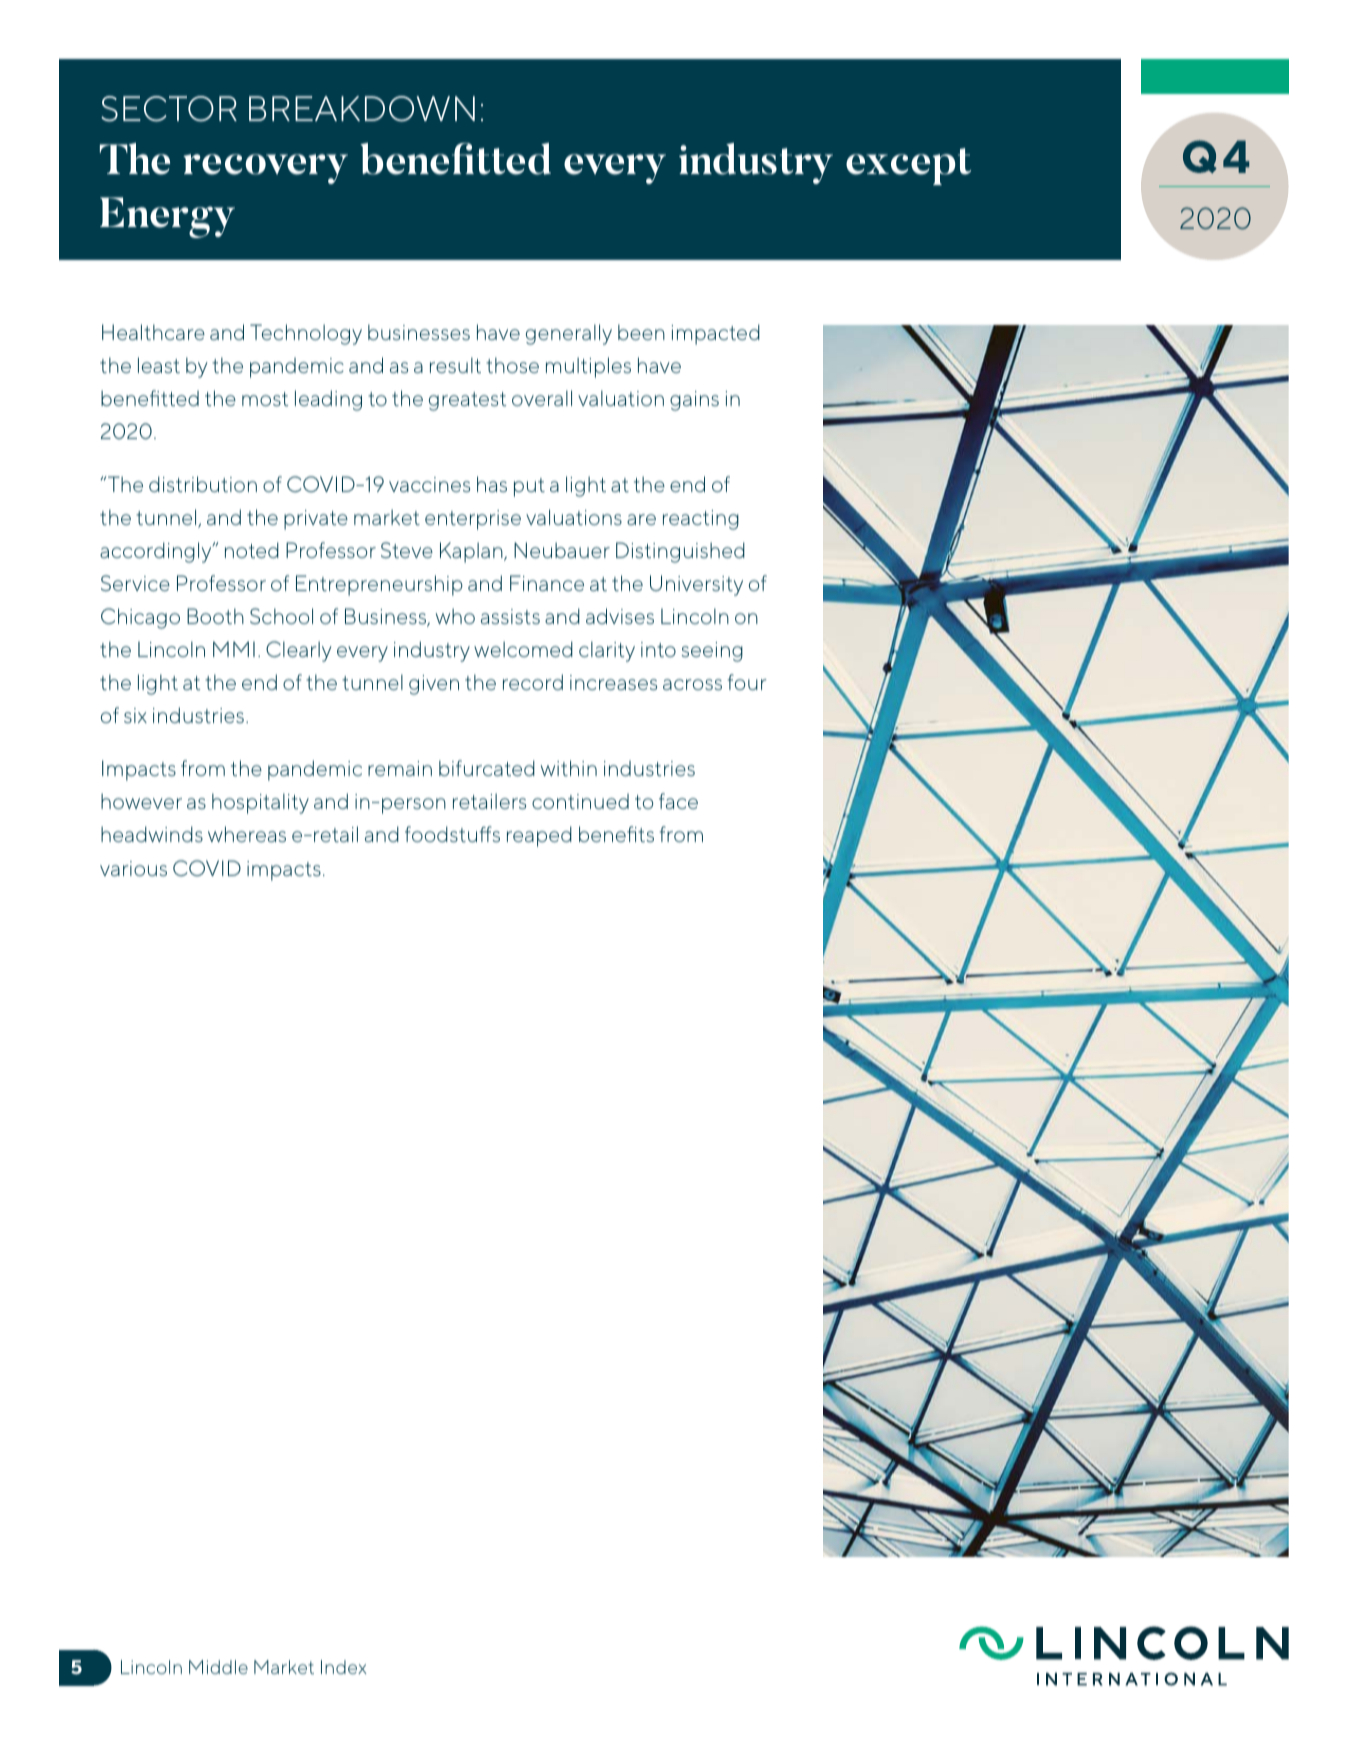  Describe the element at coordinates (678, 801) in the screenshot. I see `face` at that location.
